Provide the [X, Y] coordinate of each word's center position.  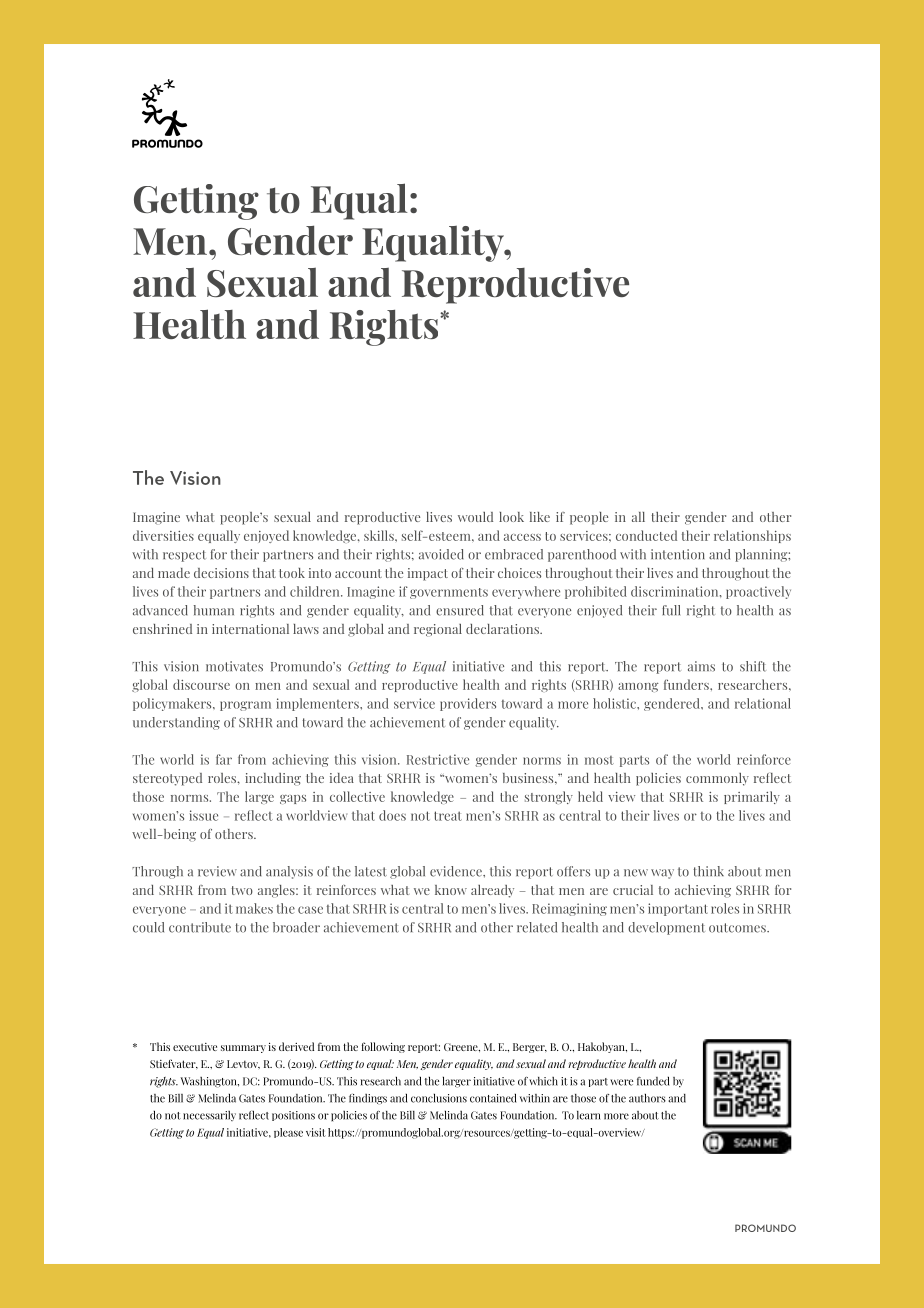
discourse [201, 684]
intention [678, 554]
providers [468, 704]
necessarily [209, 1116]
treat [448, 816]
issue [203, 815]
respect [184, 556]
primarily [752, 797]
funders [687, 684]
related [537, 927]
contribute [200, 927]
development [666, 928]
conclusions [439, 1098]
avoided [441, 554]
